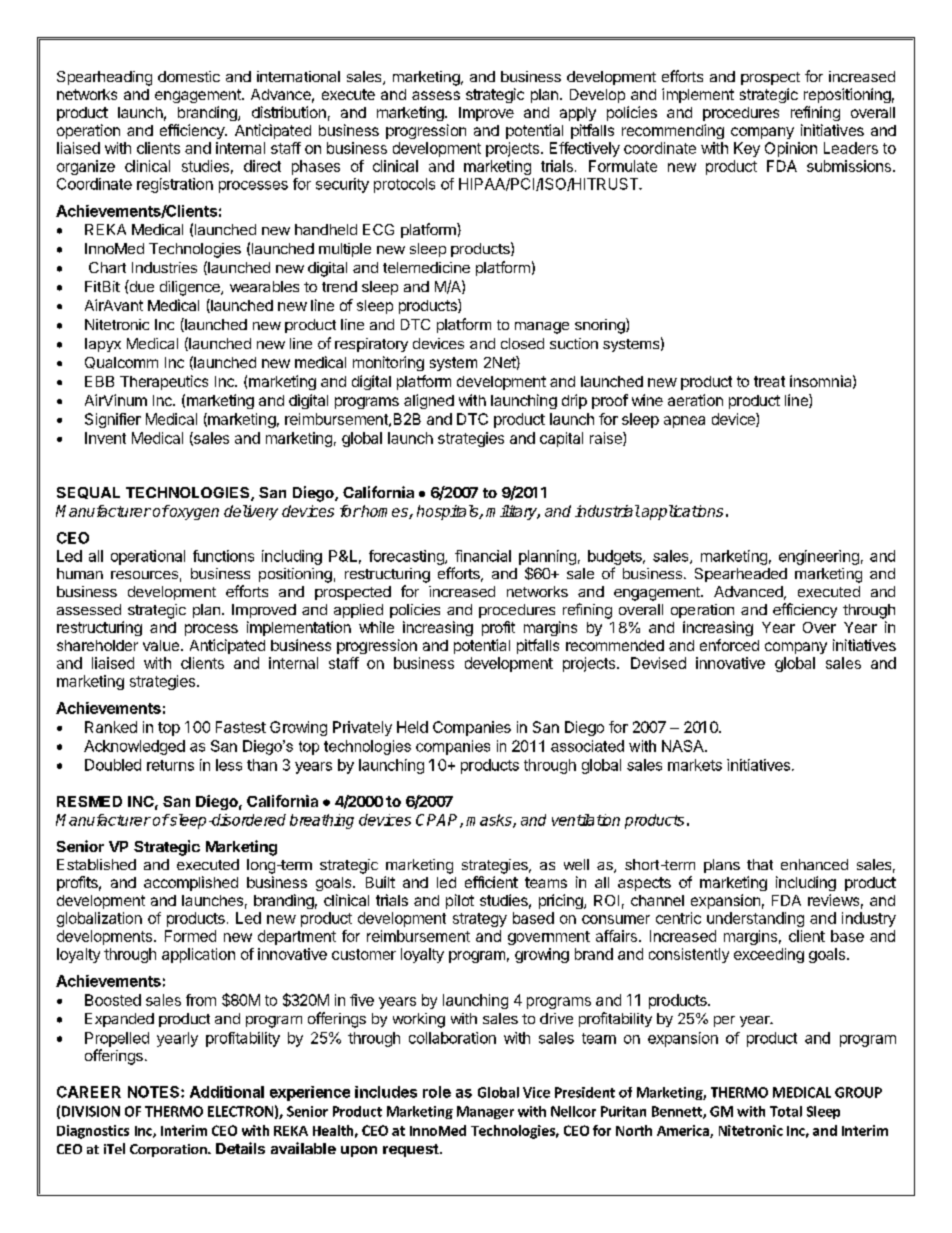  What do you see at coordinates (729, 645) in the screenshot?
I see `enforced` at bounding box center [729, 645].
